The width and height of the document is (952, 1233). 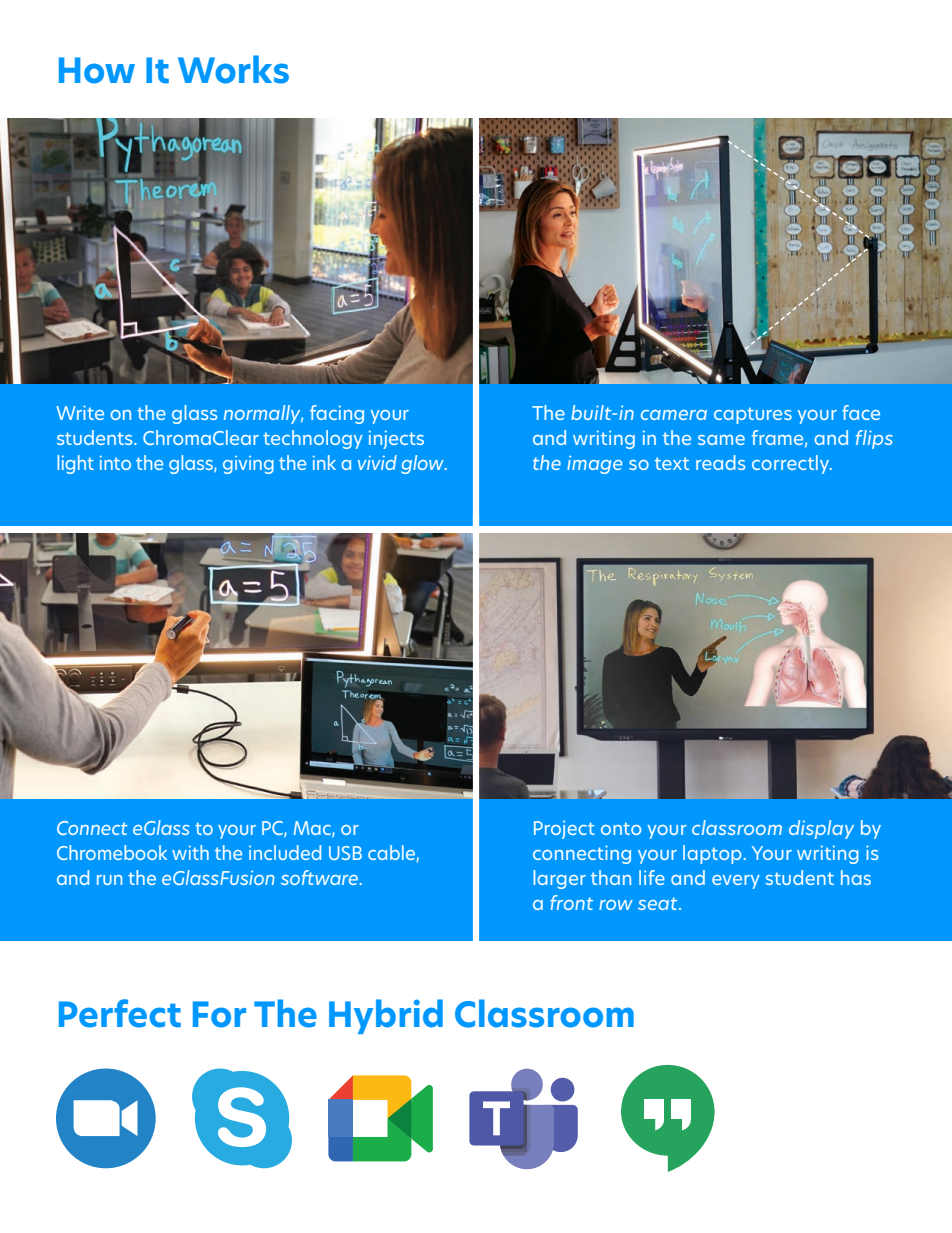 I want to click on For, so click(x=219, y=1014).
